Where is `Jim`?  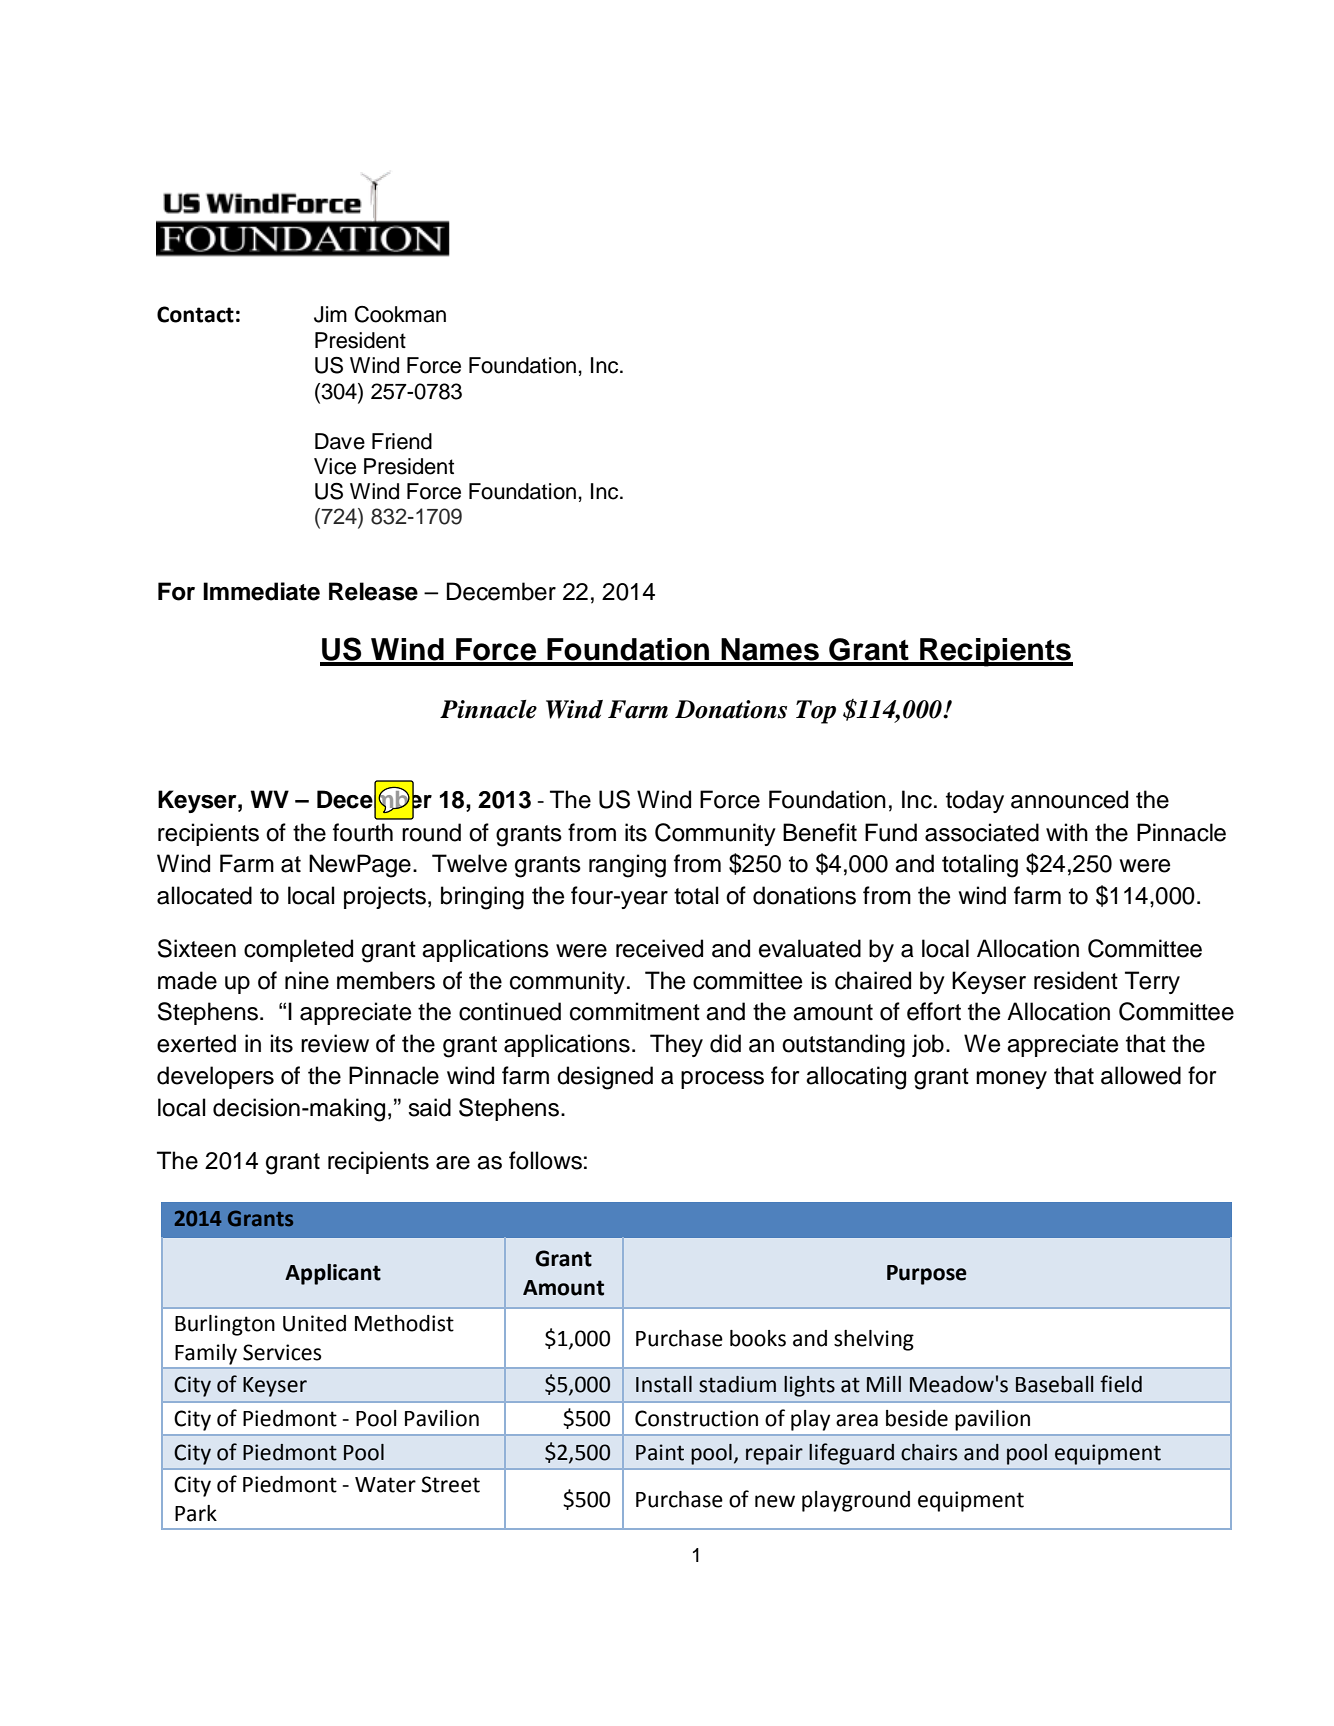 Jim is located at coordinates (330, 314).
